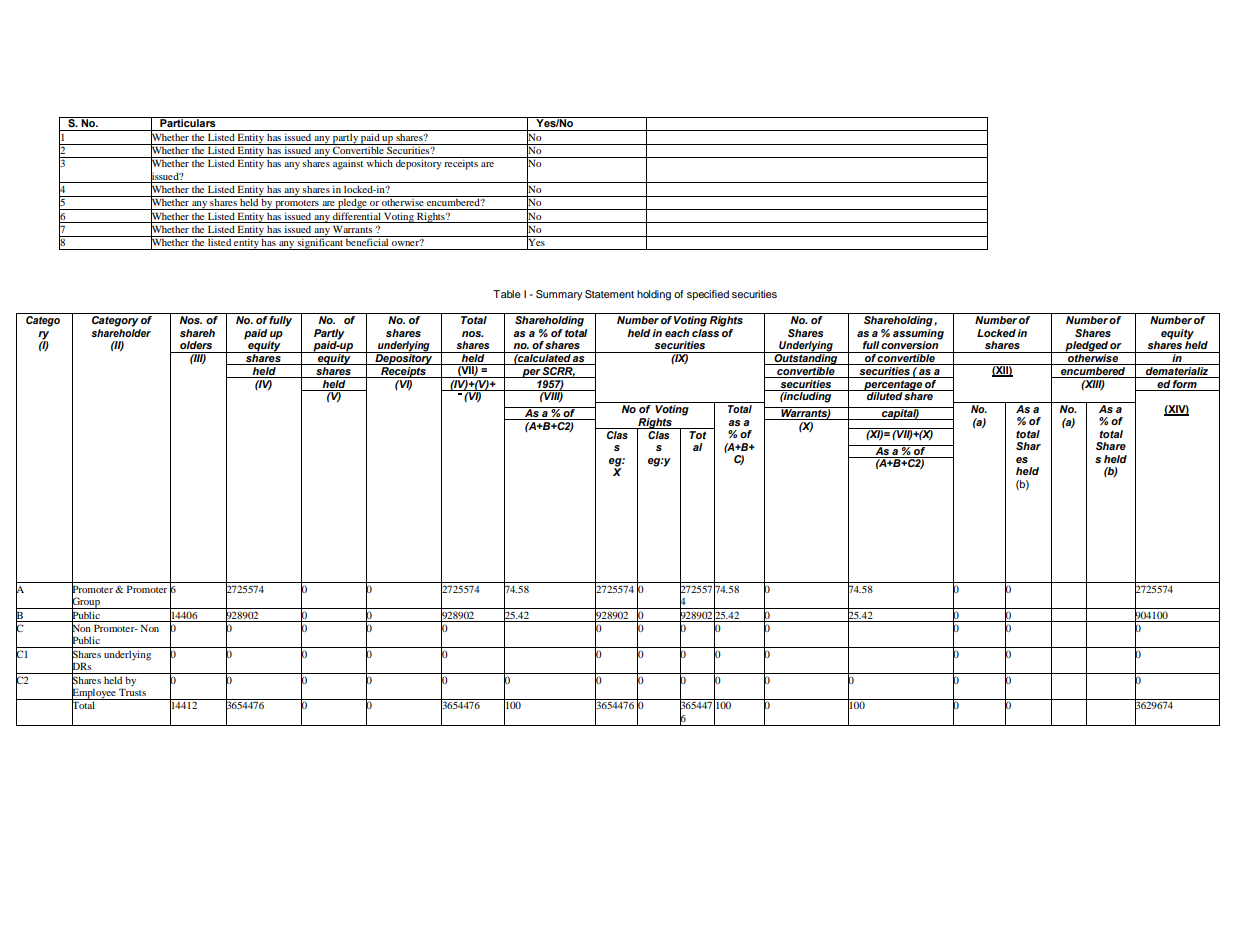  Describe the element at coordinates (884, 395) in the screenshot. I see `diluted` at that location.
